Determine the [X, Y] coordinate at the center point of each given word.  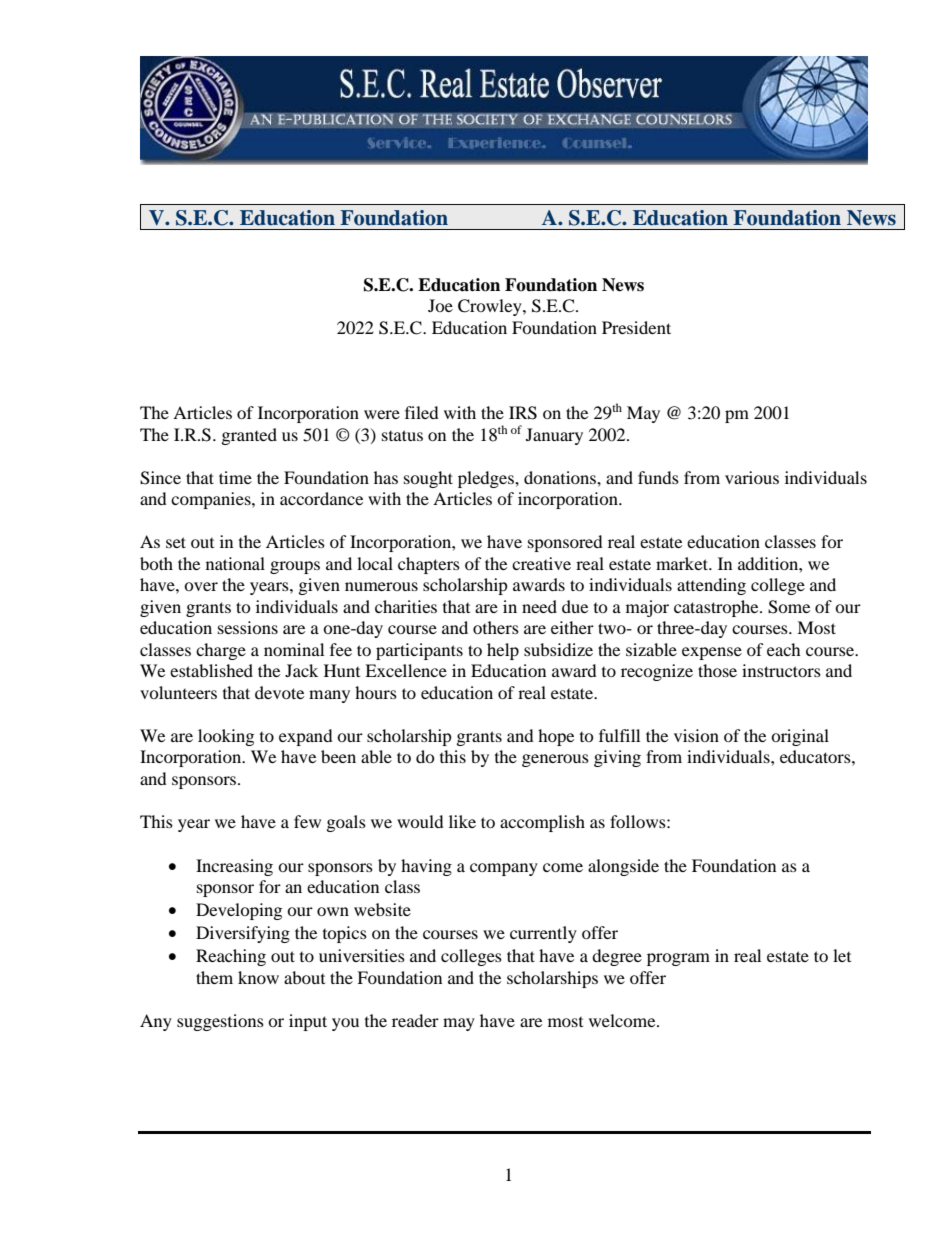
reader [415, 1020]
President [636, 327]
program [678, 959]
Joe [440, 305]
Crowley [491, 307]
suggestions [220, 1022]
